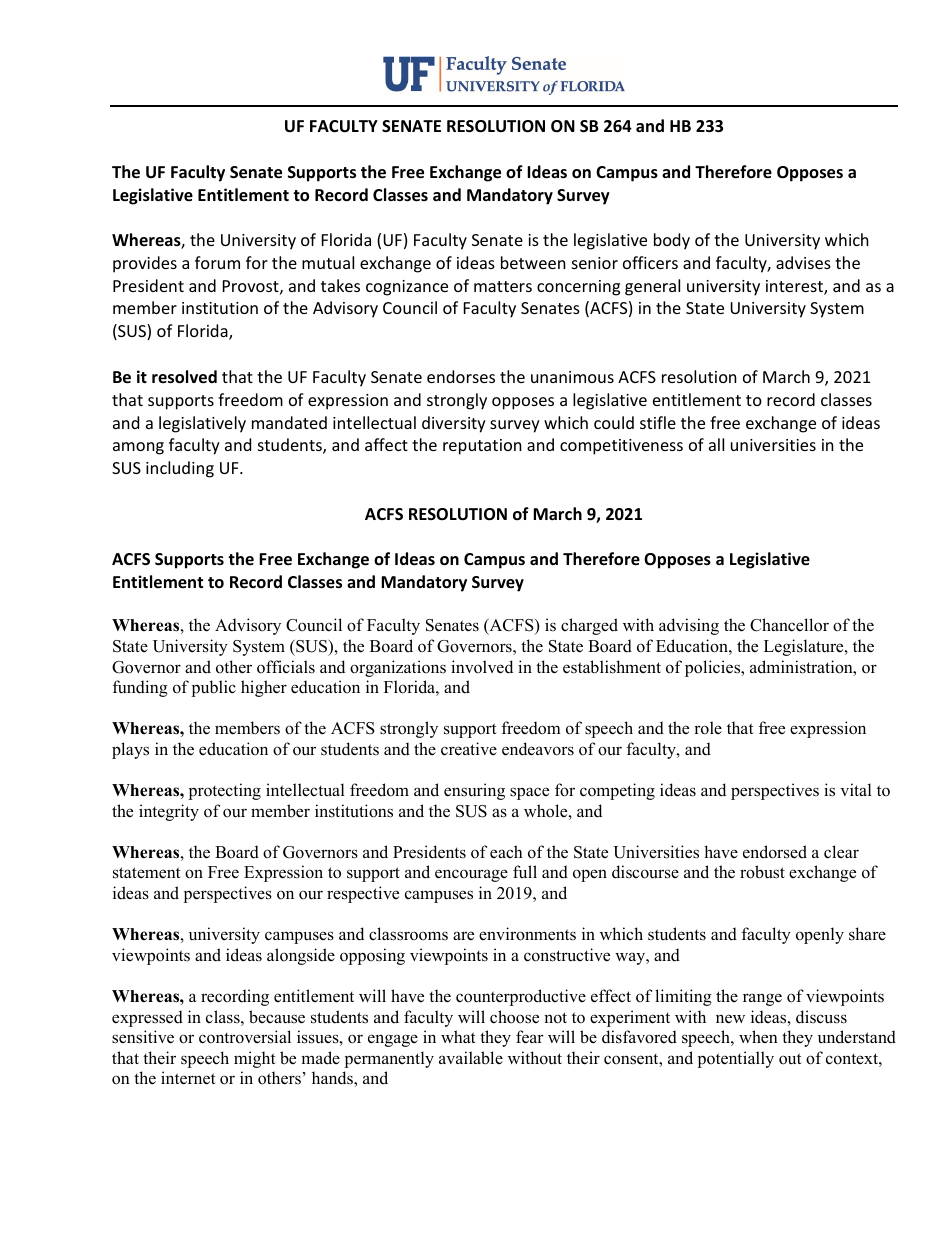  What do you see at coordinates (217, 262) in the document?
I see `forum` at bounding box center [217, 262].
